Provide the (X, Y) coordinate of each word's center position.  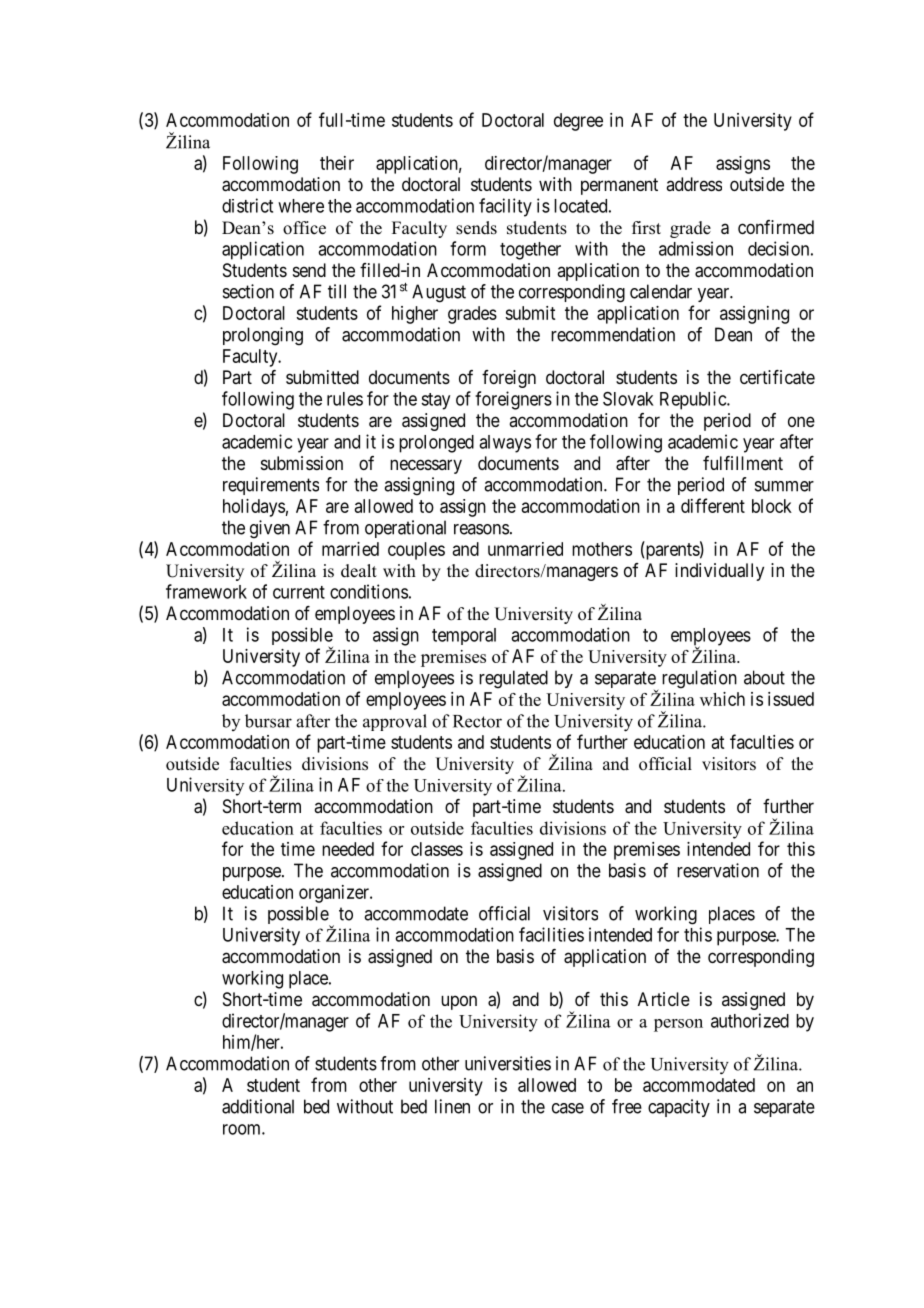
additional (258, 1106)
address (694, 184)
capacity (679, 1108)
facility (505, 207)
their (337, 163)
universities (508, 1063)
